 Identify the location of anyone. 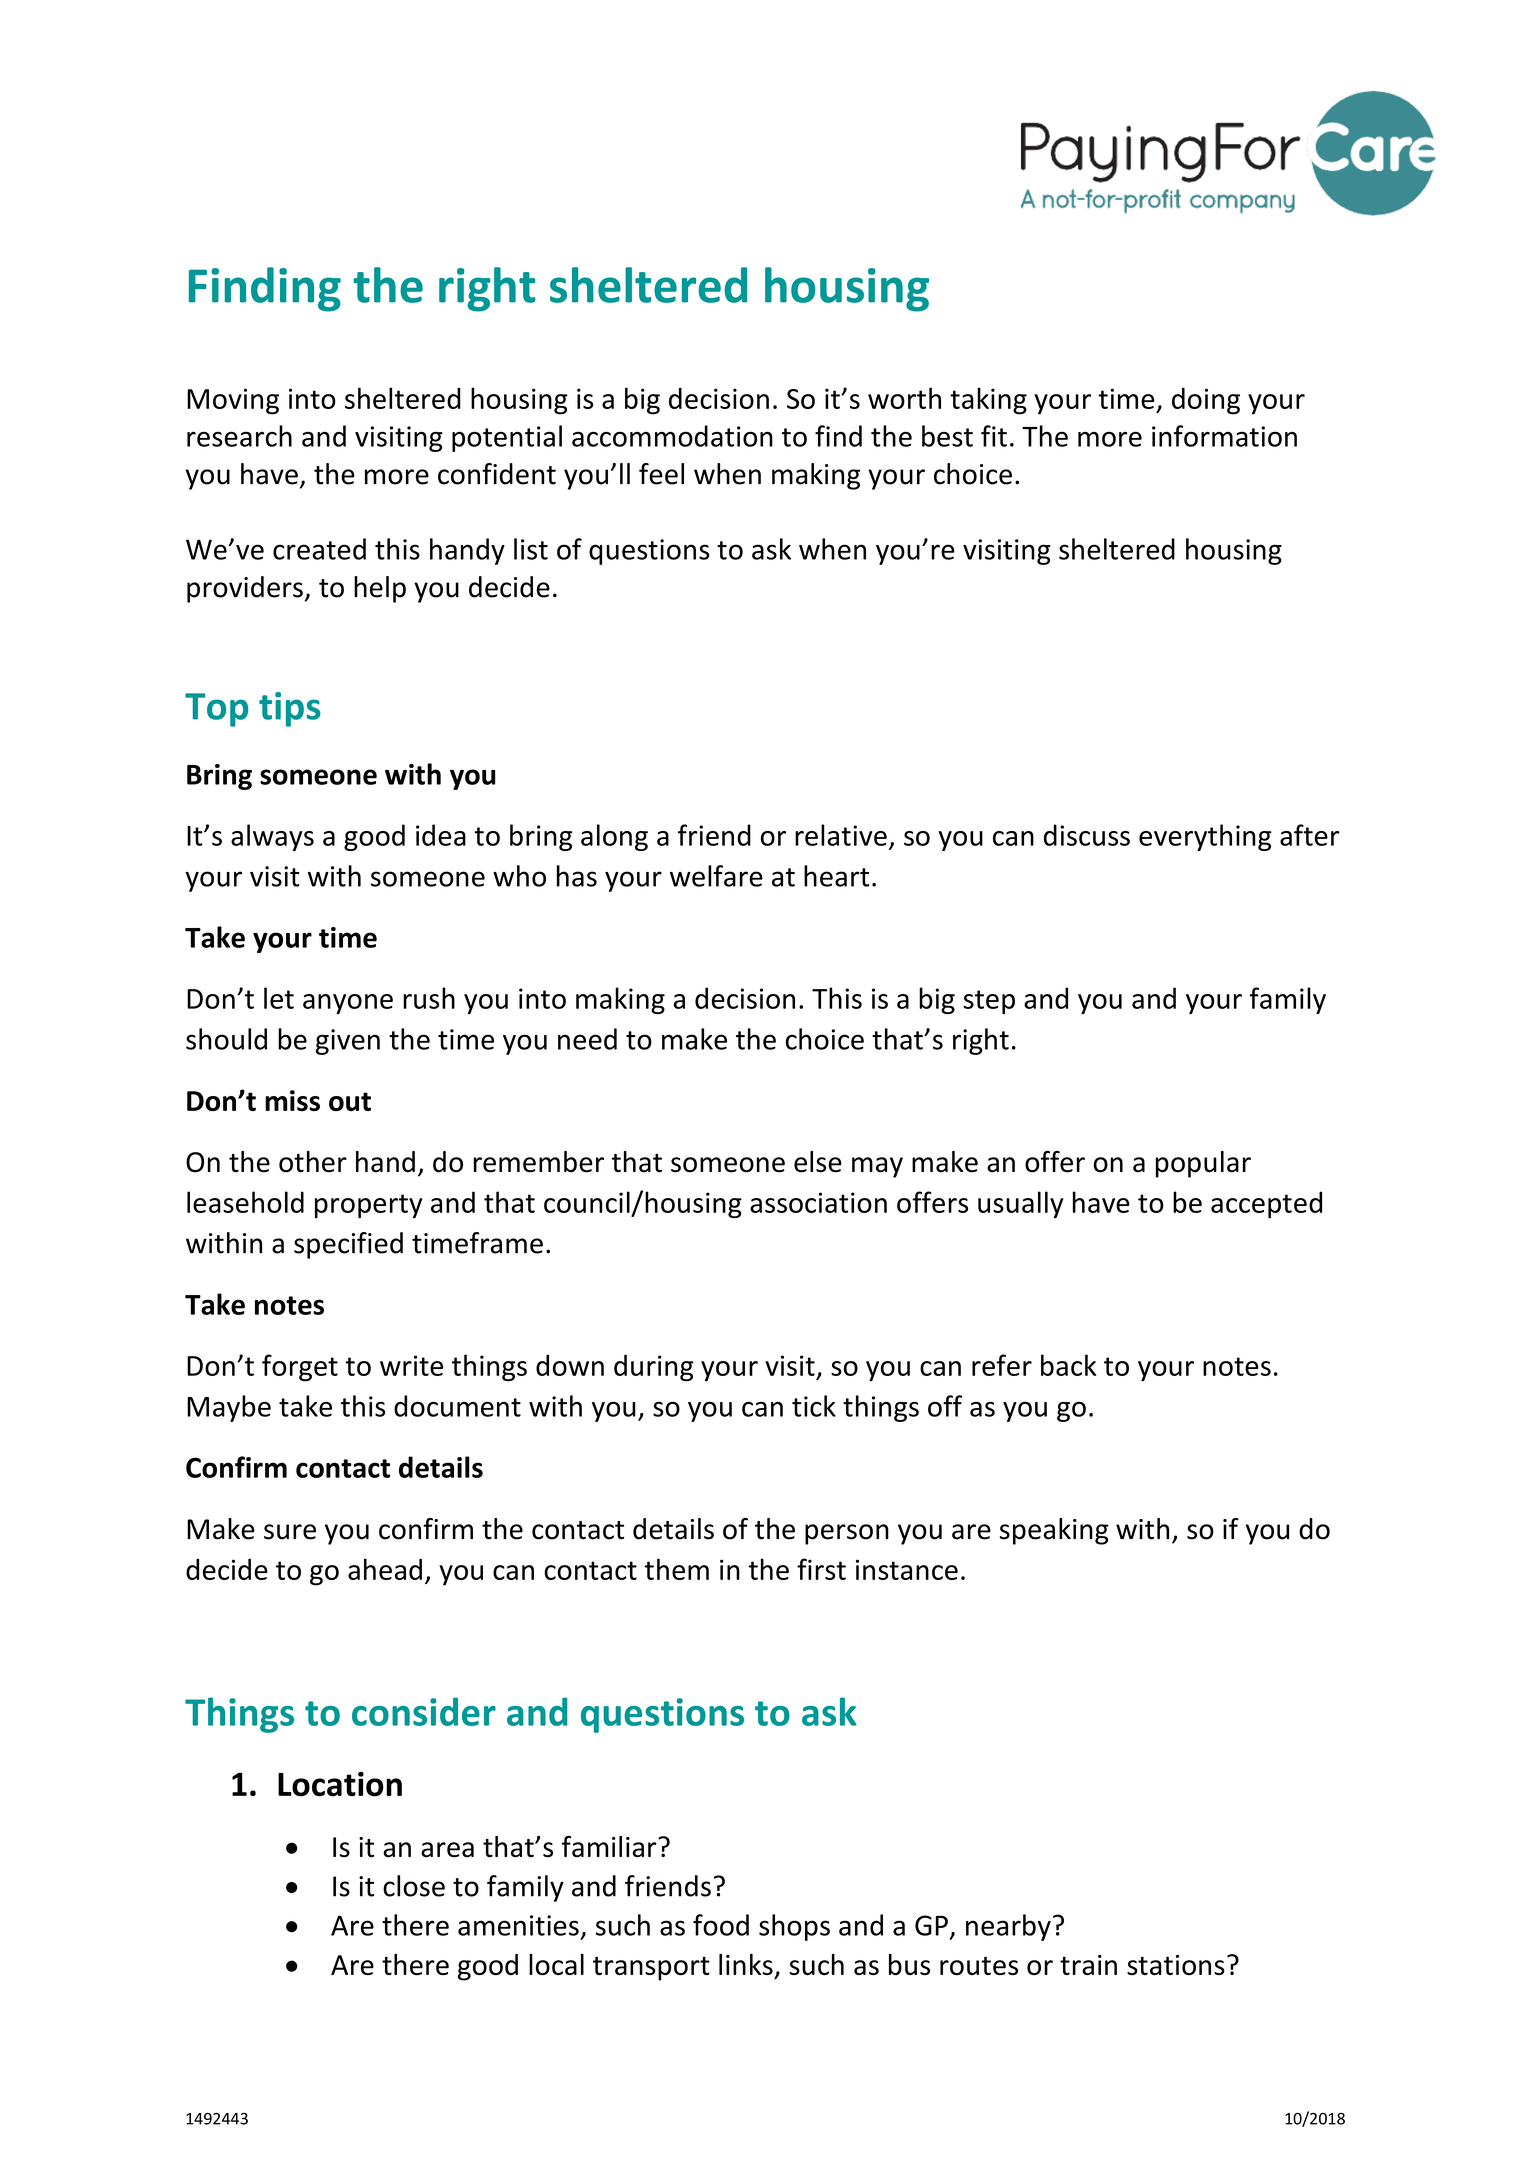
(348, 1004).
